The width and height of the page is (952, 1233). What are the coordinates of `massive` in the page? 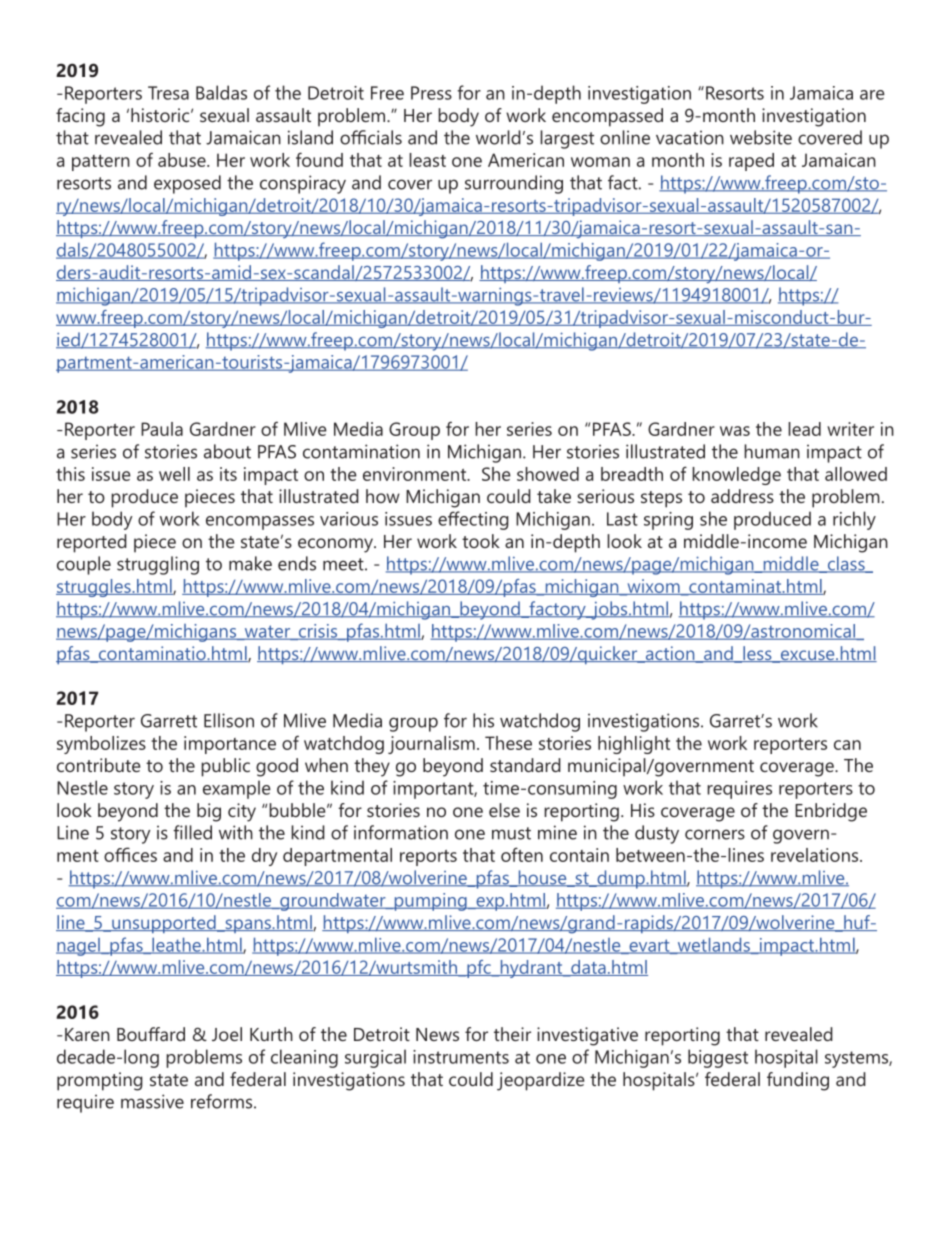 It's located at (152, 1101).
